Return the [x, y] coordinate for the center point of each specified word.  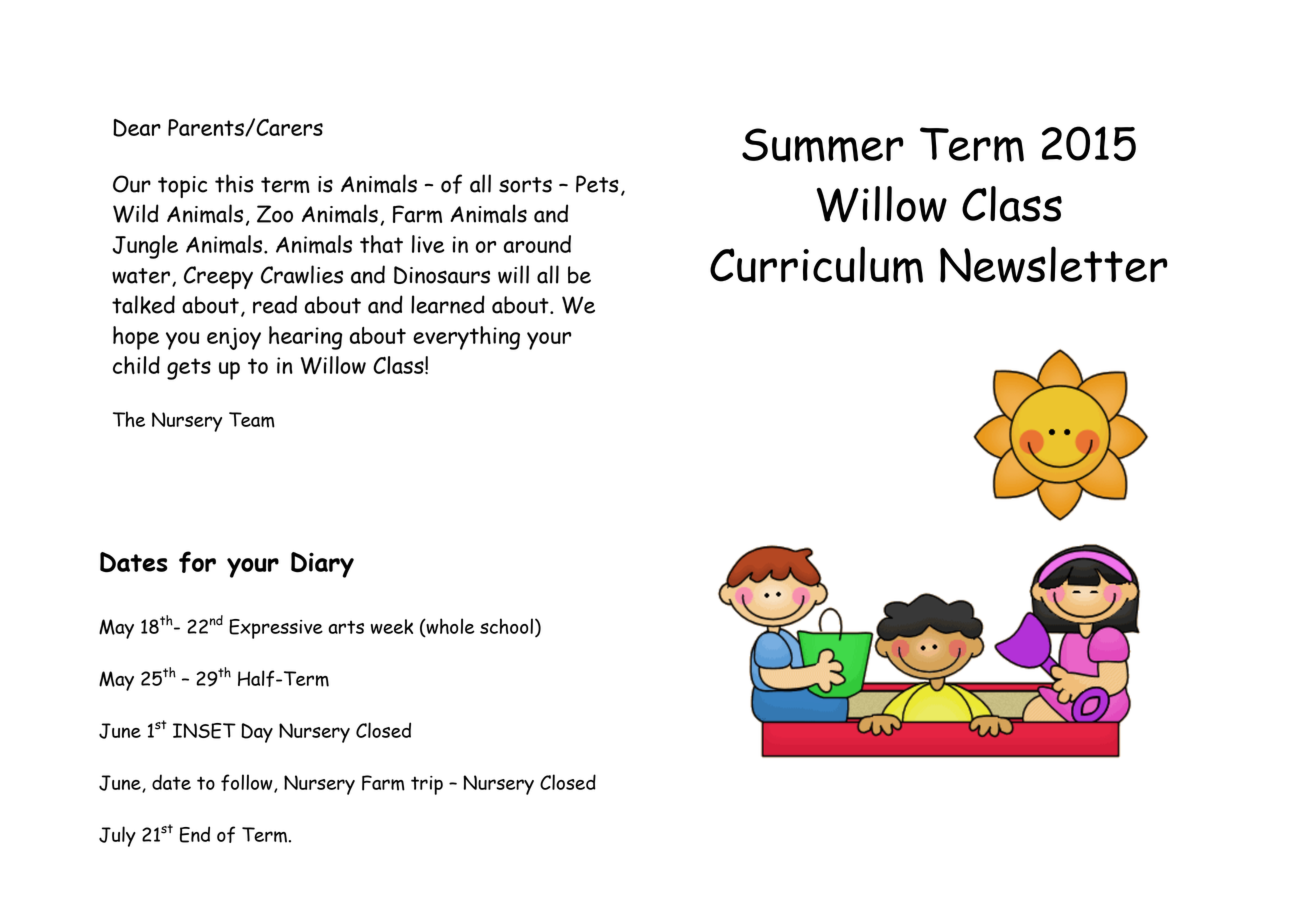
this [234, 183]
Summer [822, 145]
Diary [322, 565]
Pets [597, 184]
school [506, 626]
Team [252, 420]
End [195, 834]
